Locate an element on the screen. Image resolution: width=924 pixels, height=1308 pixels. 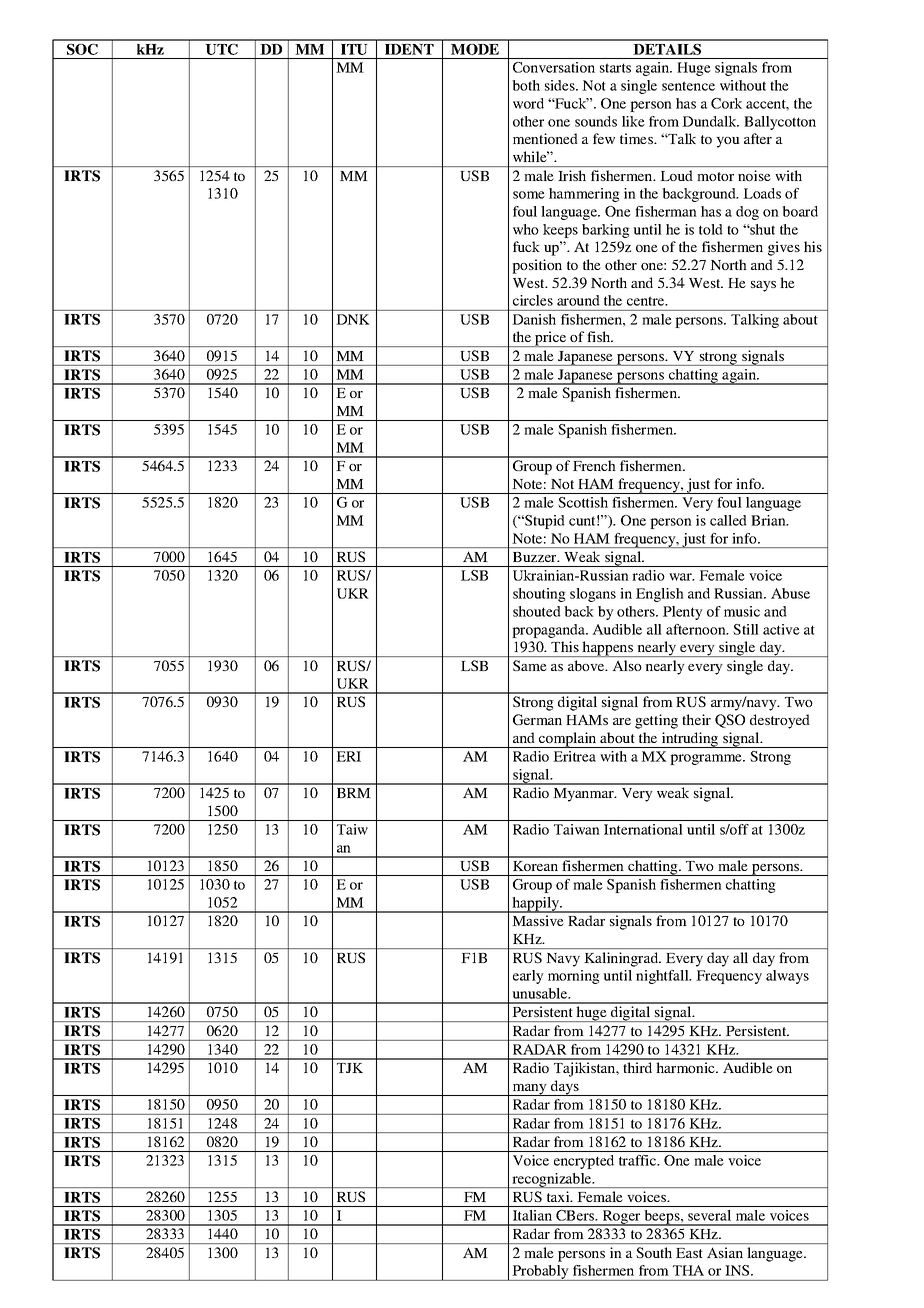
slogans is located at coordinates (593, 595).
